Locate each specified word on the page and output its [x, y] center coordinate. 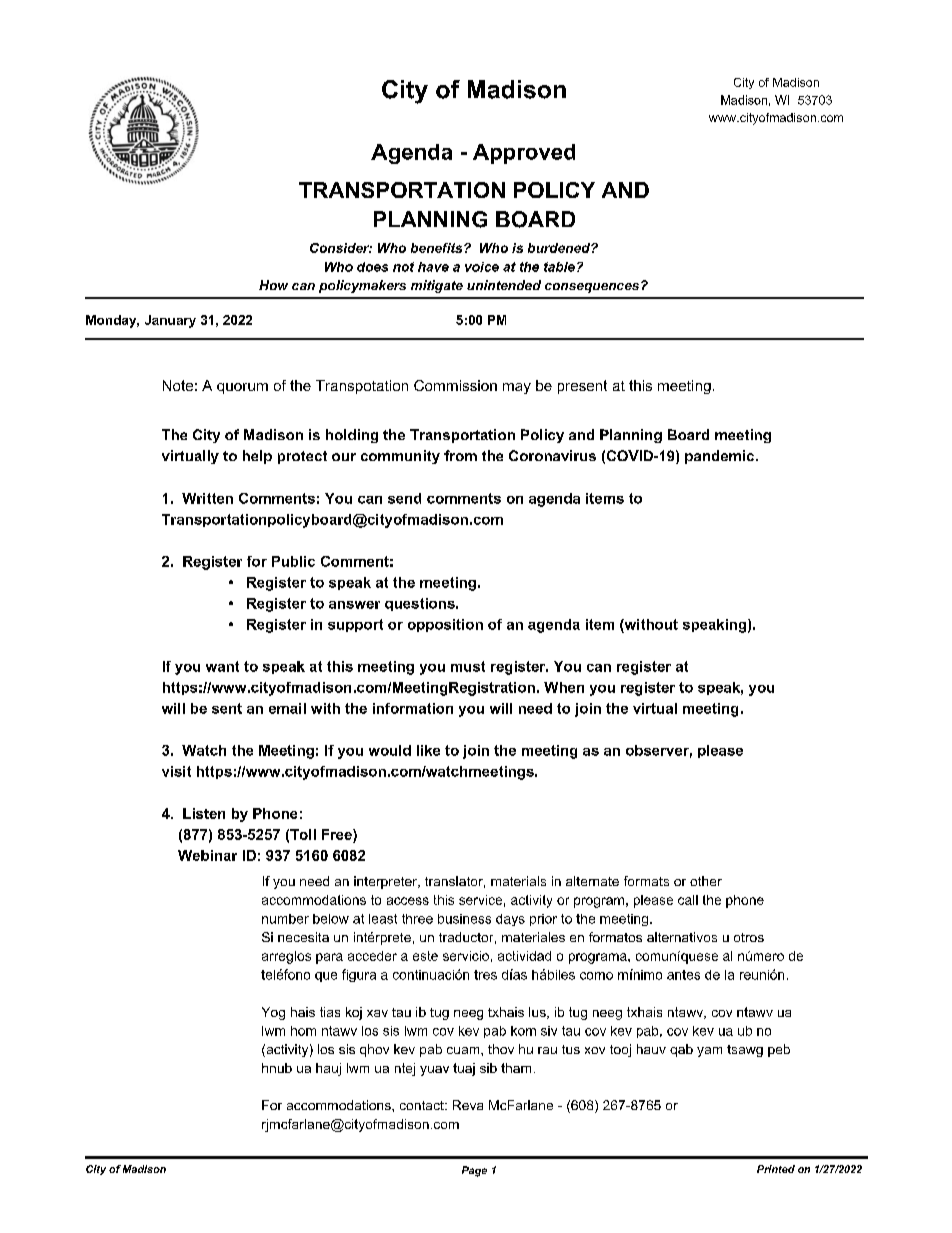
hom [303, 1031]
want [222, 666]
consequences [593, 287]
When [564, 687]
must [468, 666]
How [273, 285]
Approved [524, 154]
